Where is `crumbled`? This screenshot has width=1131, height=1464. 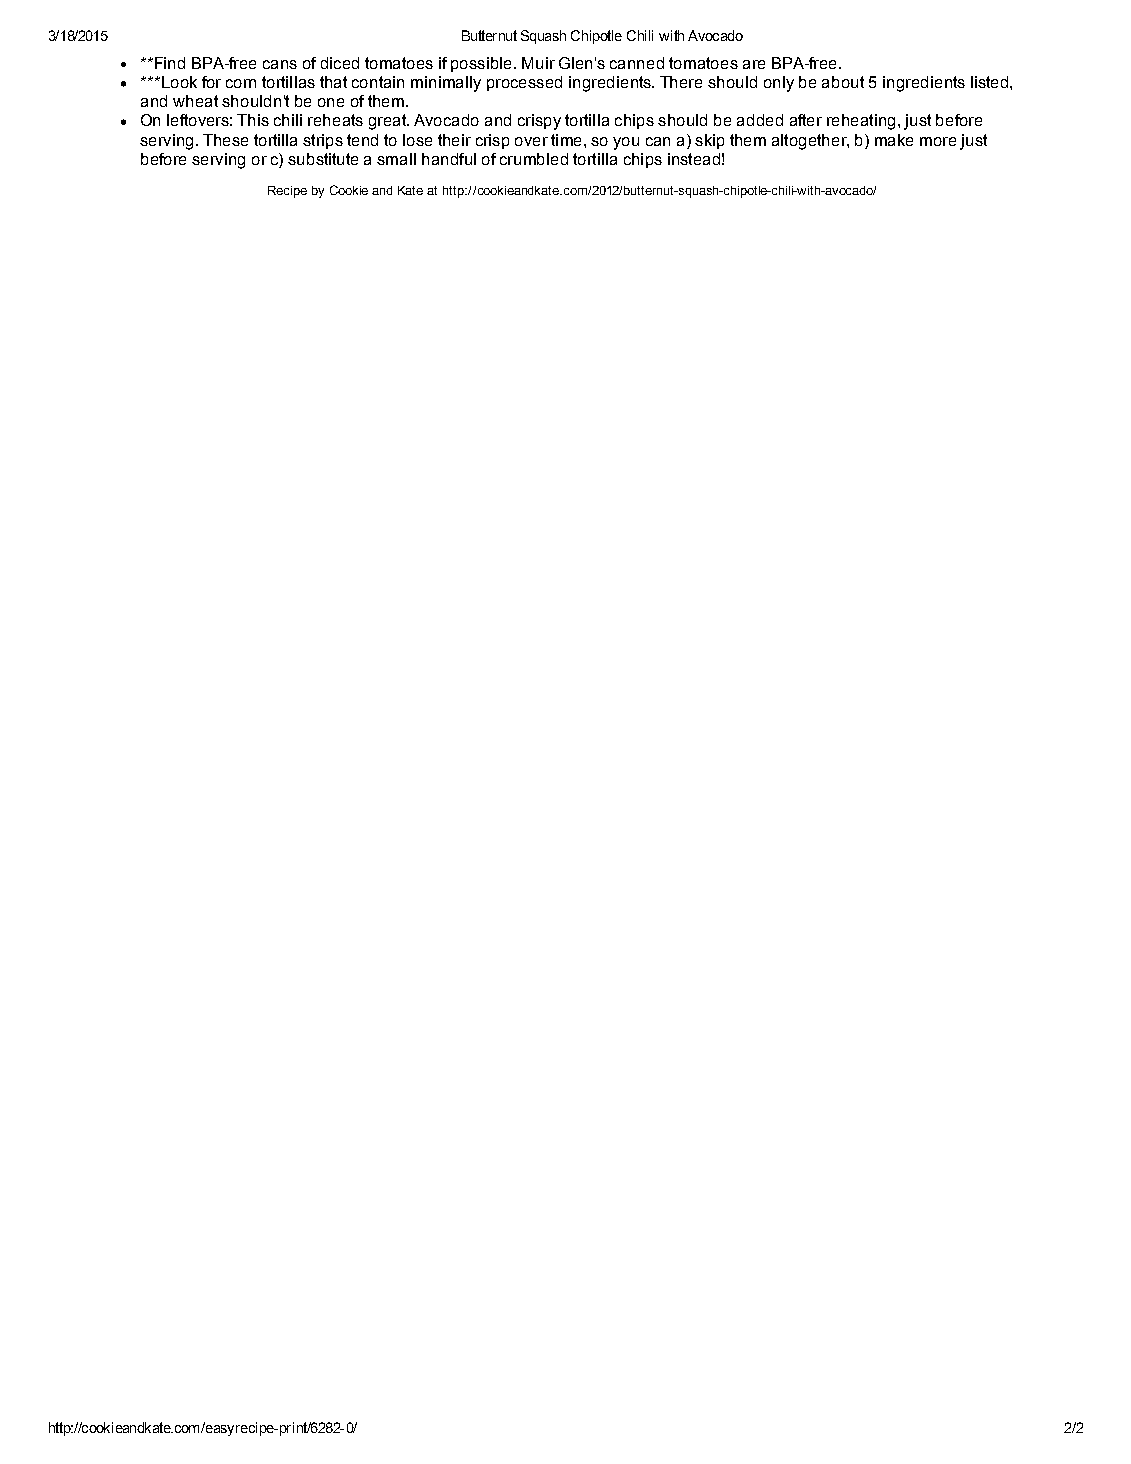 crumbled is located at coordinates (534, 159).
